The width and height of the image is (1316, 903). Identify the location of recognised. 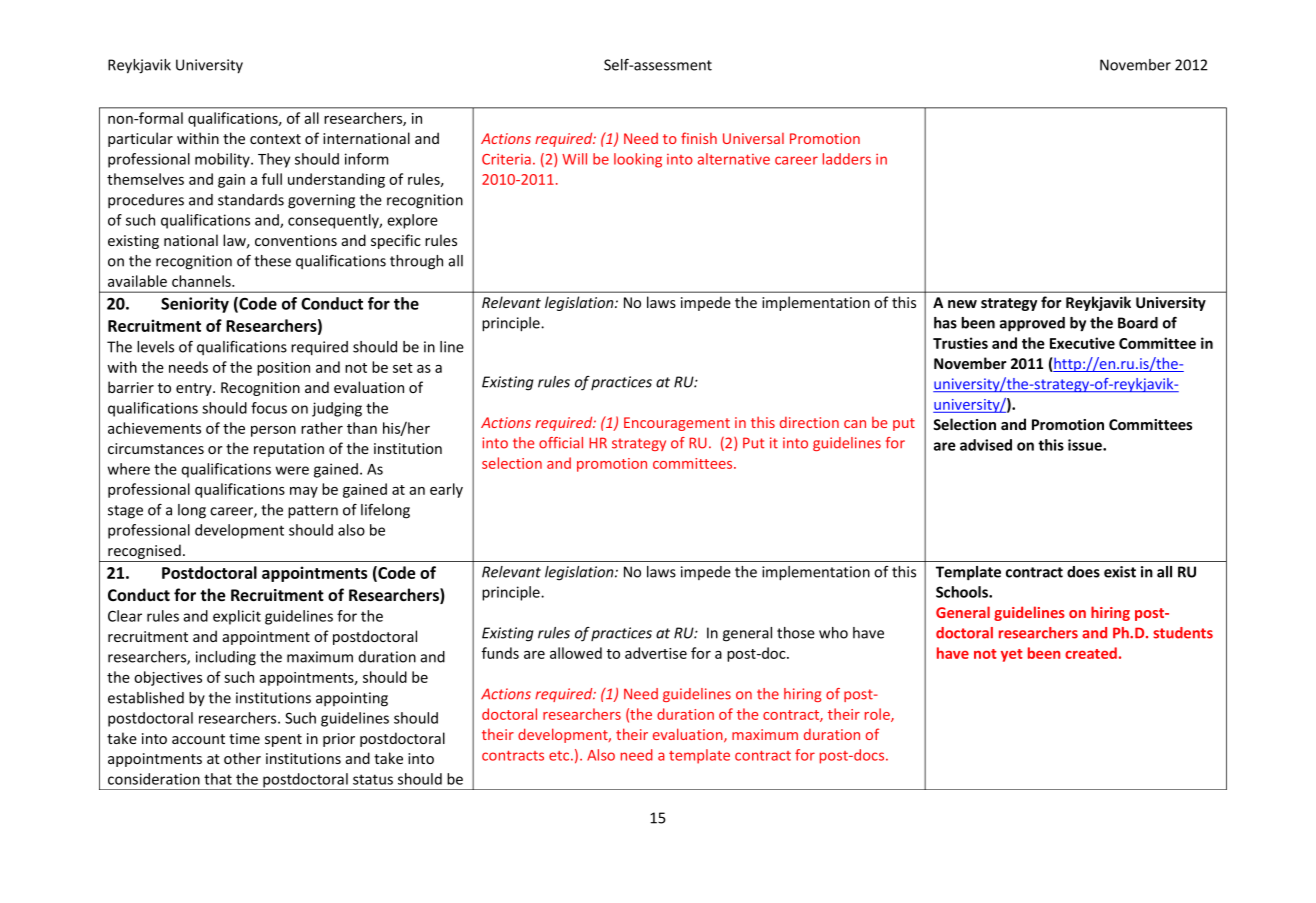
(144, 553).
